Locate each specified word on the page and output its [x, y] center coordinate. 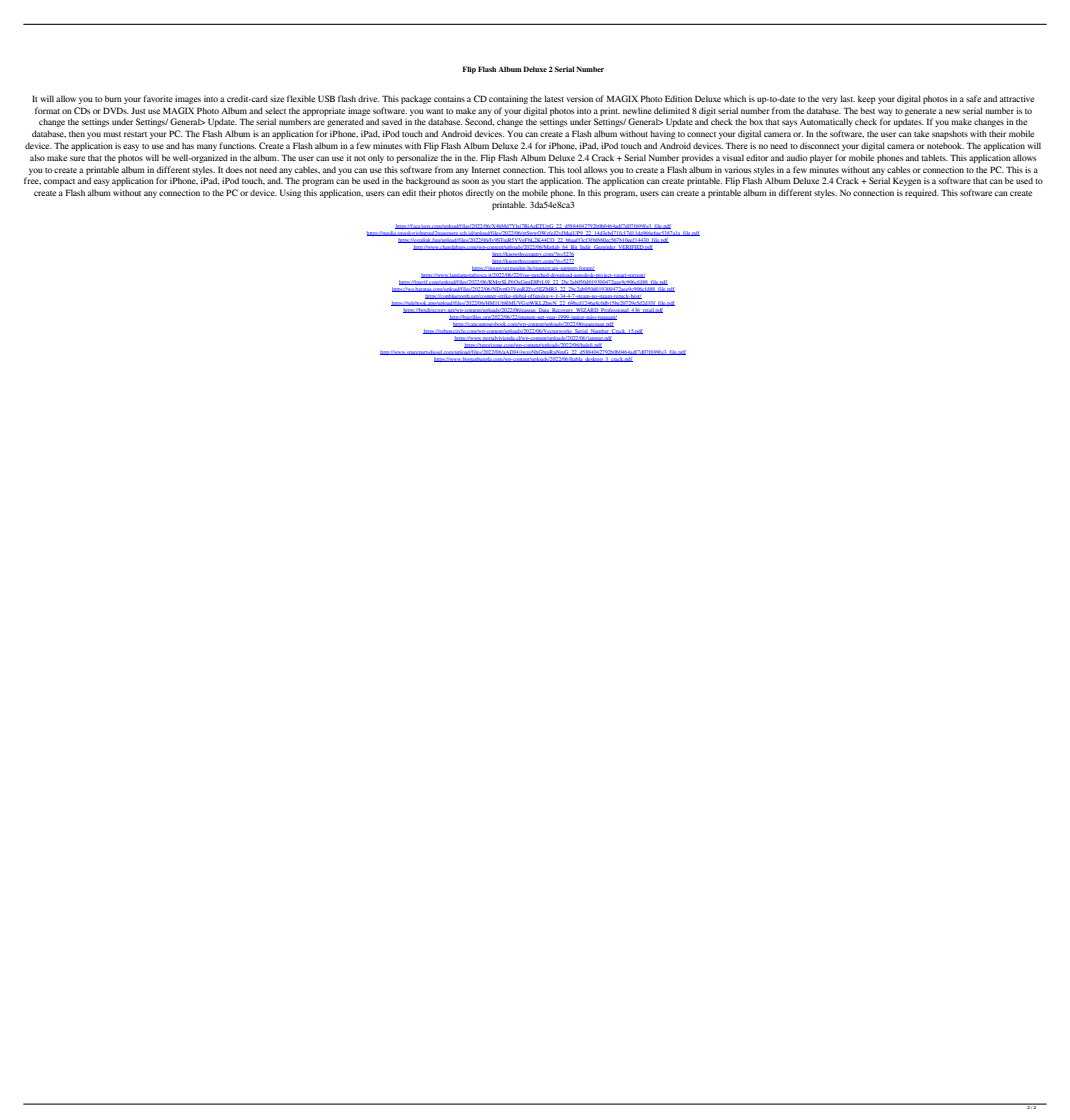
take [921, 133]
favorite [158, 98]
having [663, 134]
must [112, 134]
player [821, 158]
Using [291, 193]
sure [77, 158]
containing [508, 99]
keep [867, 99]
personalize [417, 158]
